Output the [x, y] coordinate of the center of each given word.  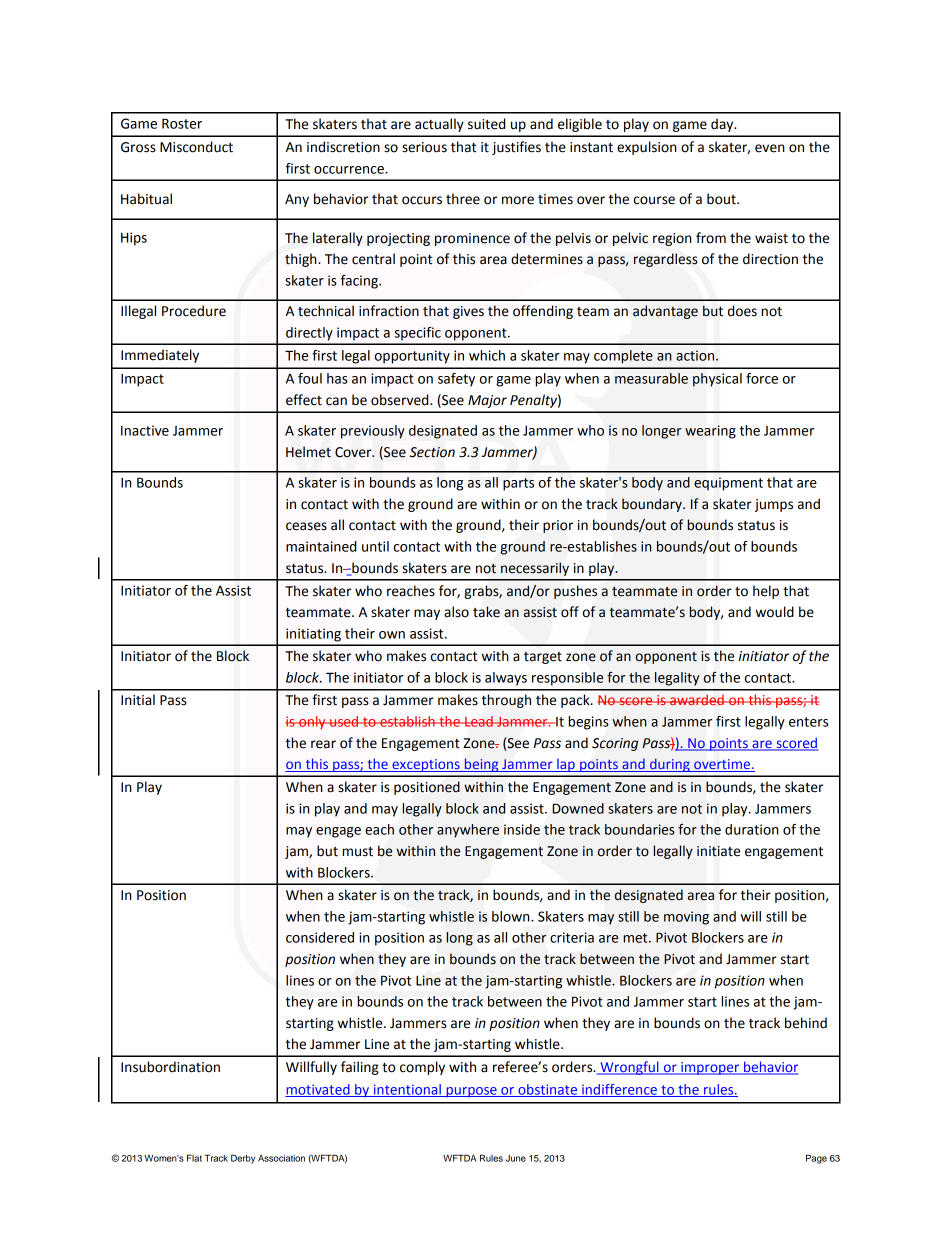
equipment [728, 484]
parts [518, 484]
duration [752, 829]
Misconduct [196, 147]
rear [323, 744]
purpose [471, 1092]
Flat [194, 1158]
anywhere [468, 831]
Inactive [145, 430]
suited [486, 124]
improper [710, 1068]
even [770, 148]
